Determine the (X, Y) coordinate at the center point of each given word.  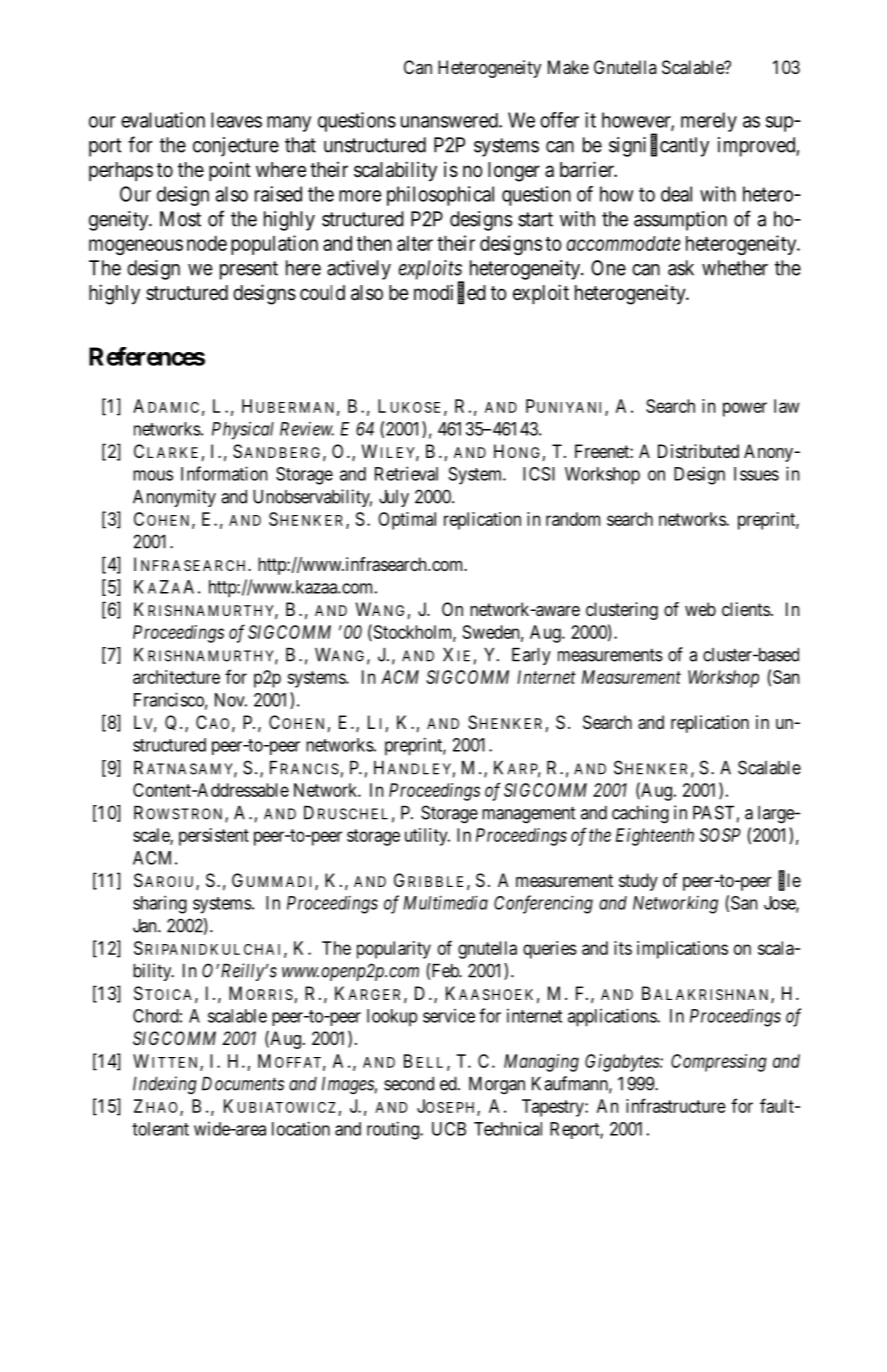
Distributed (698, 451)
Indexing (165, 1085)
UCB (449, 1129)
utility (427, 837)
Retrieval (406, 473)
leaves (236, 120)
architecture (176, 677)
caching (640, 814)
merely (709, 122)
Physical (243, 430)
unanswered (450, 120)
